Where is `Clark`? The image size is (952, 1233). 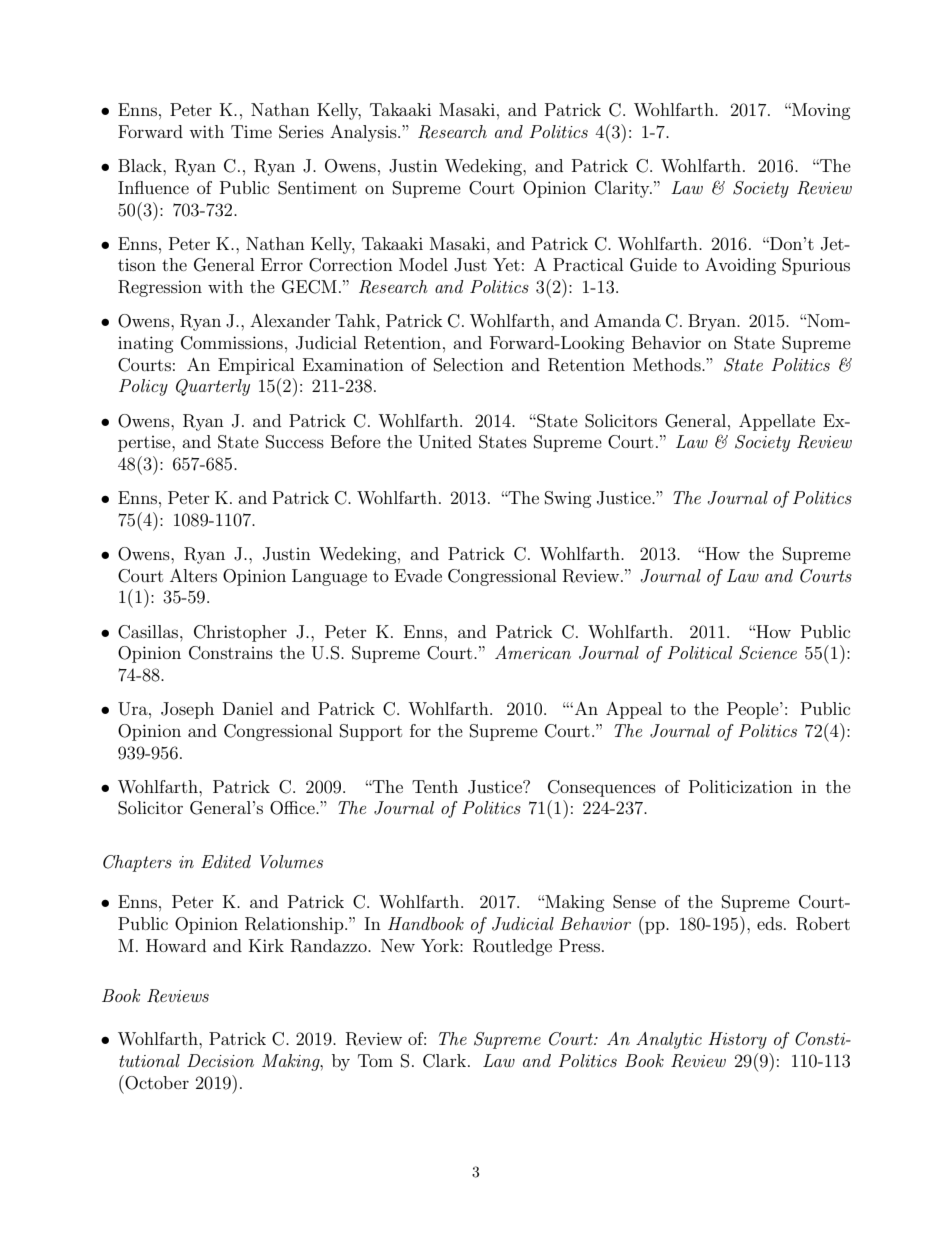 Clark is located at coordinates (446, 1061).
